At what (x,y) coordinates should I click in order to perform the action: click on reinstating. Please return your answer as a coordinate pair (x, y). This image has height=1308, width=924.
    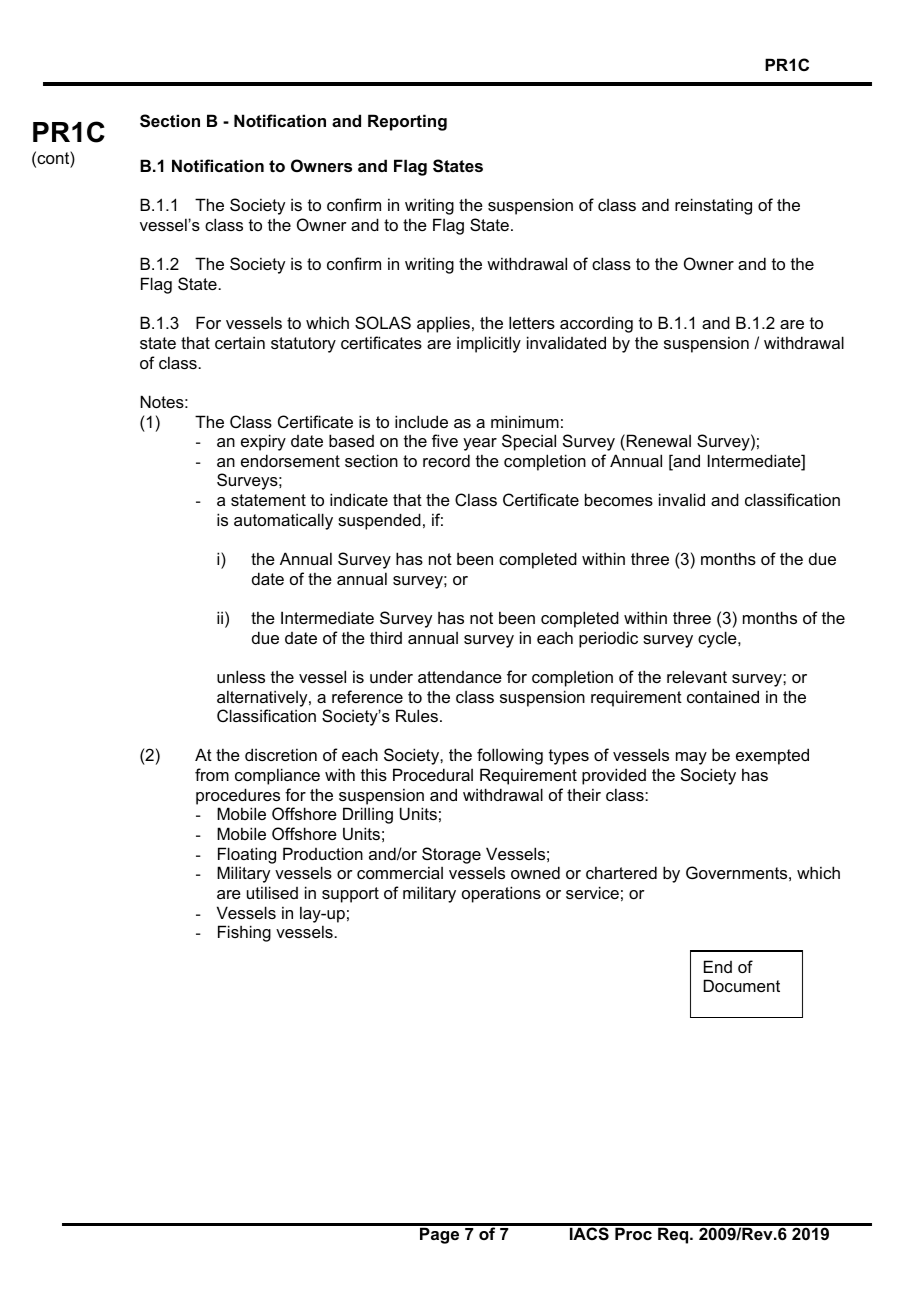
    Looking at the image, I should click on (713, 206).
